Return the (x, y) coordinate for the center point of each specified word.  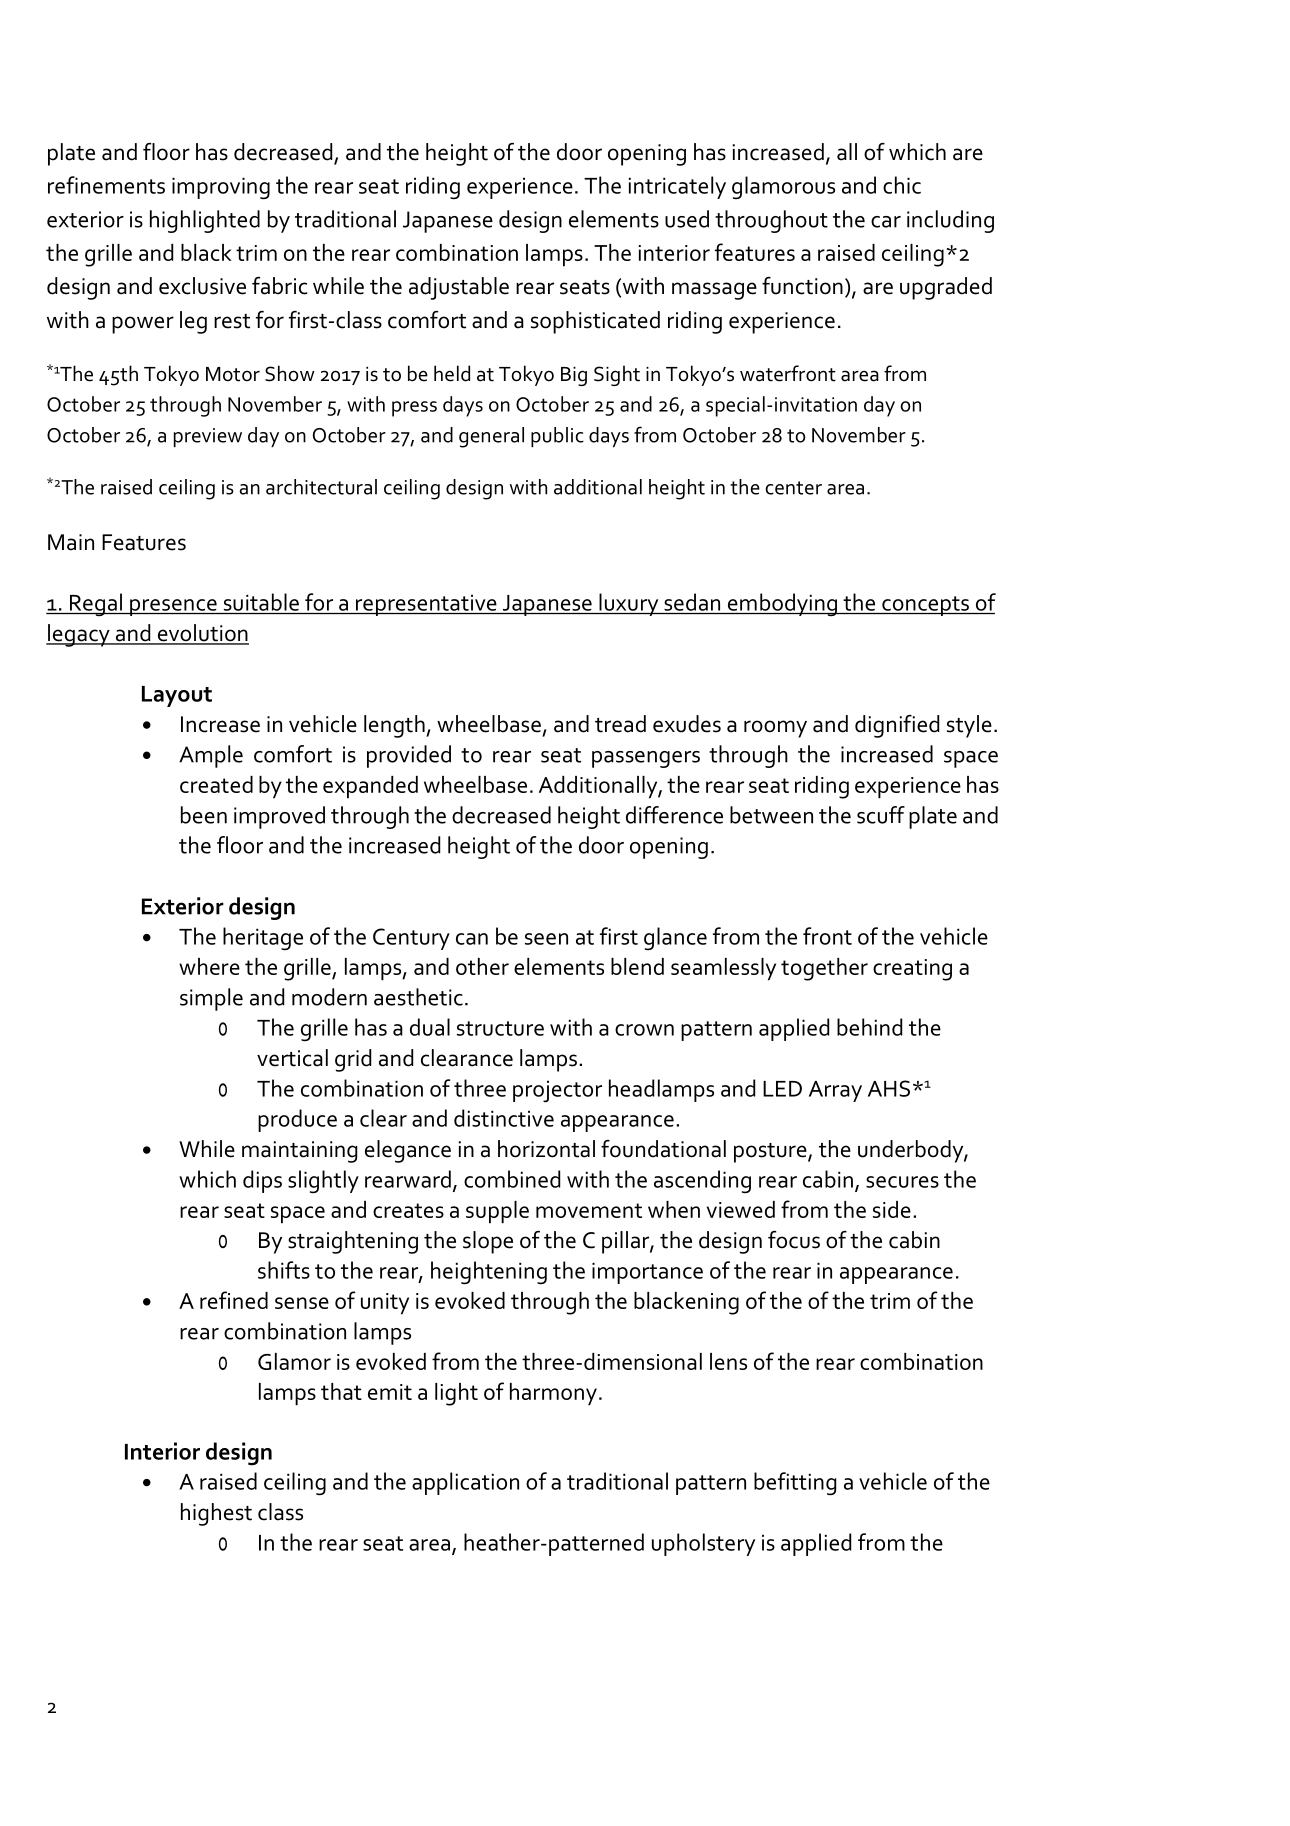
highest (216, 1514)
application (465, 1483)
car (886, 222)
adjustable (459, 288)
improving (221, 188)
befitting (795, 1484)
